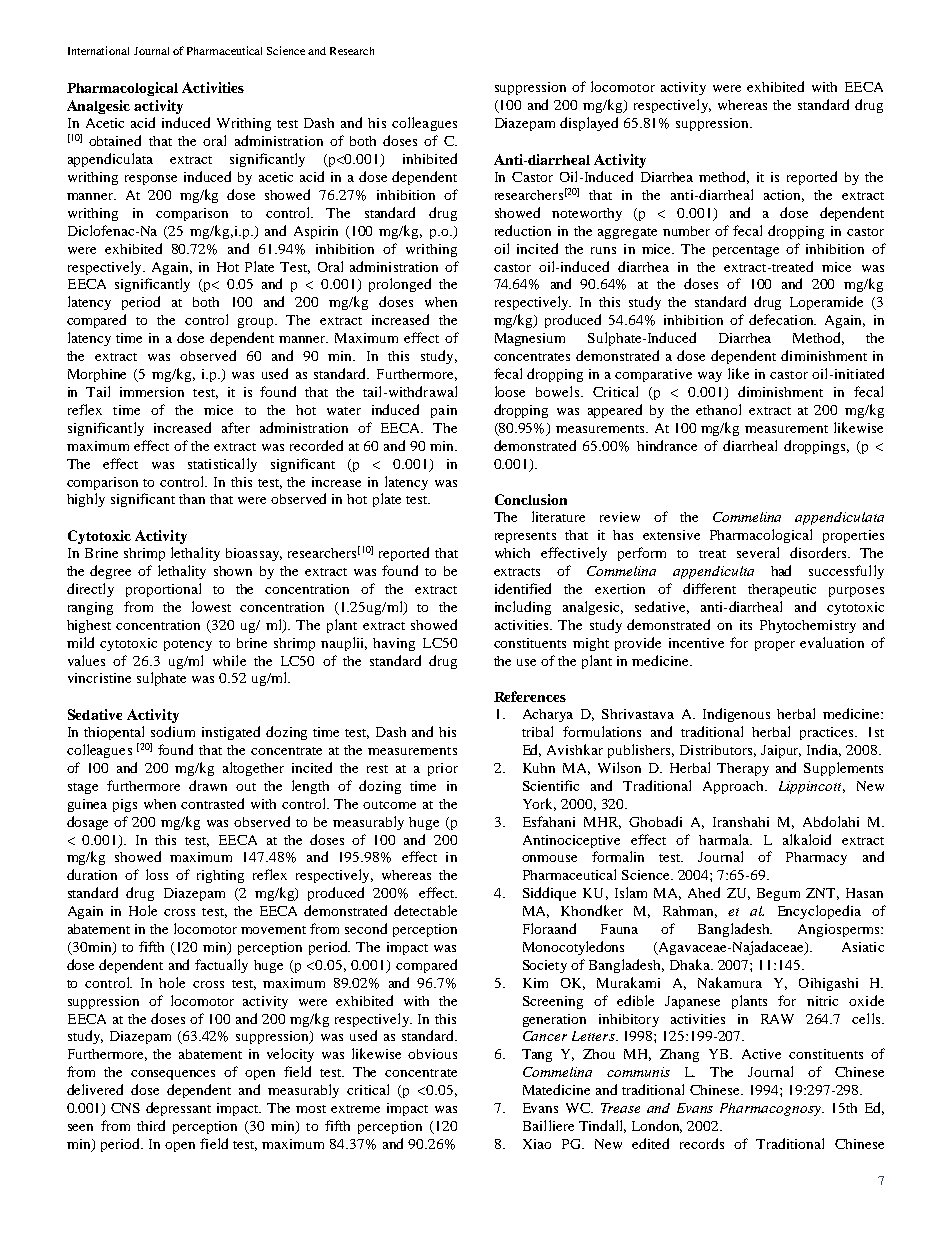 This page has width=952, height=1233. Describe the element at coordinates (444, 411) in the page. I see `pain` at that location.
